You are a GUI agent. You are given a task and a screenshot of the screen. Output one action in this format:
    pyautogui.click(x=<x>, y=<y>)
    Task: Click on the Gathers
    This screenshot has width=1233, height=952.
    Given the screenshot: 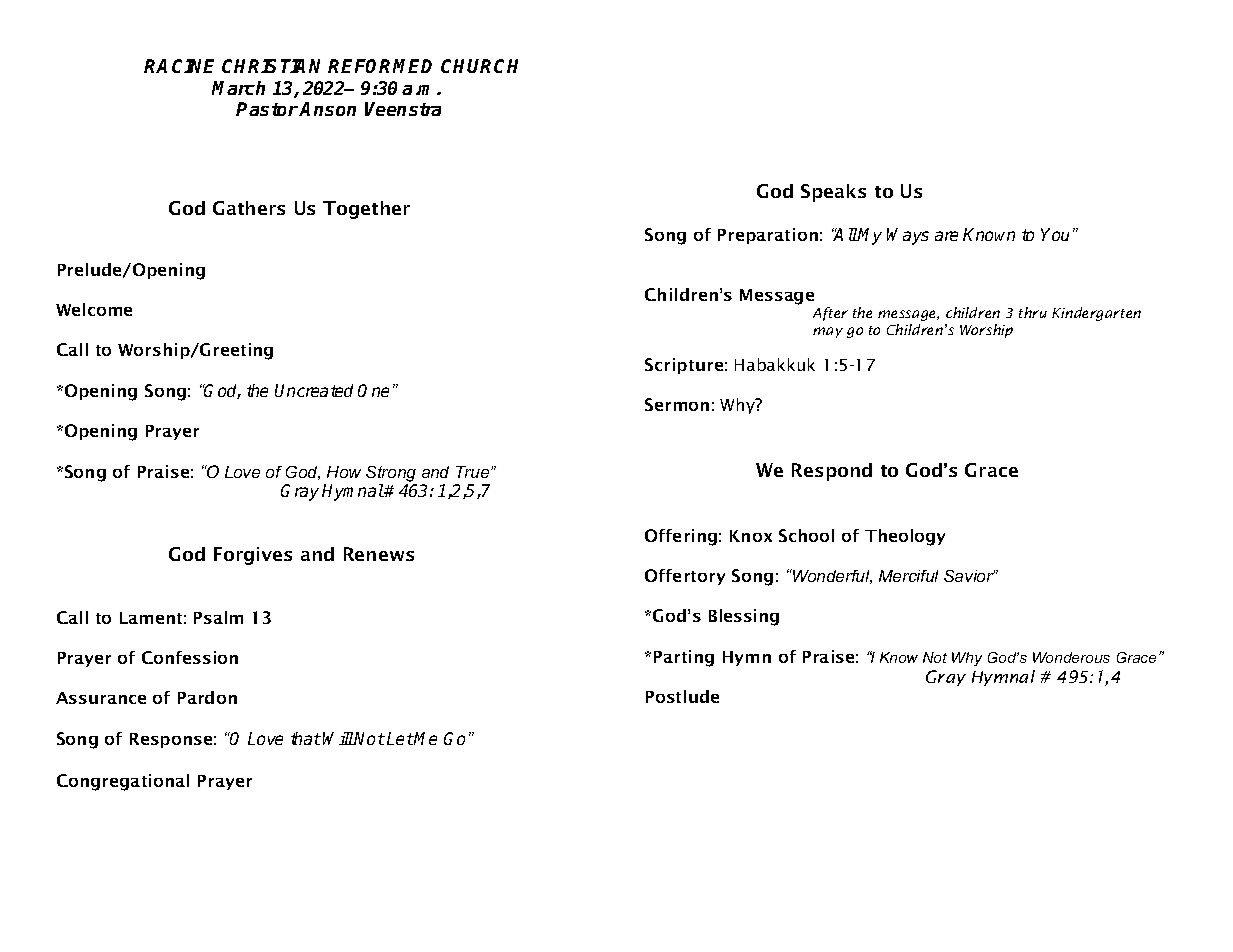 What is the action you would take?
    pyautogui.click(x=249, y=208)
